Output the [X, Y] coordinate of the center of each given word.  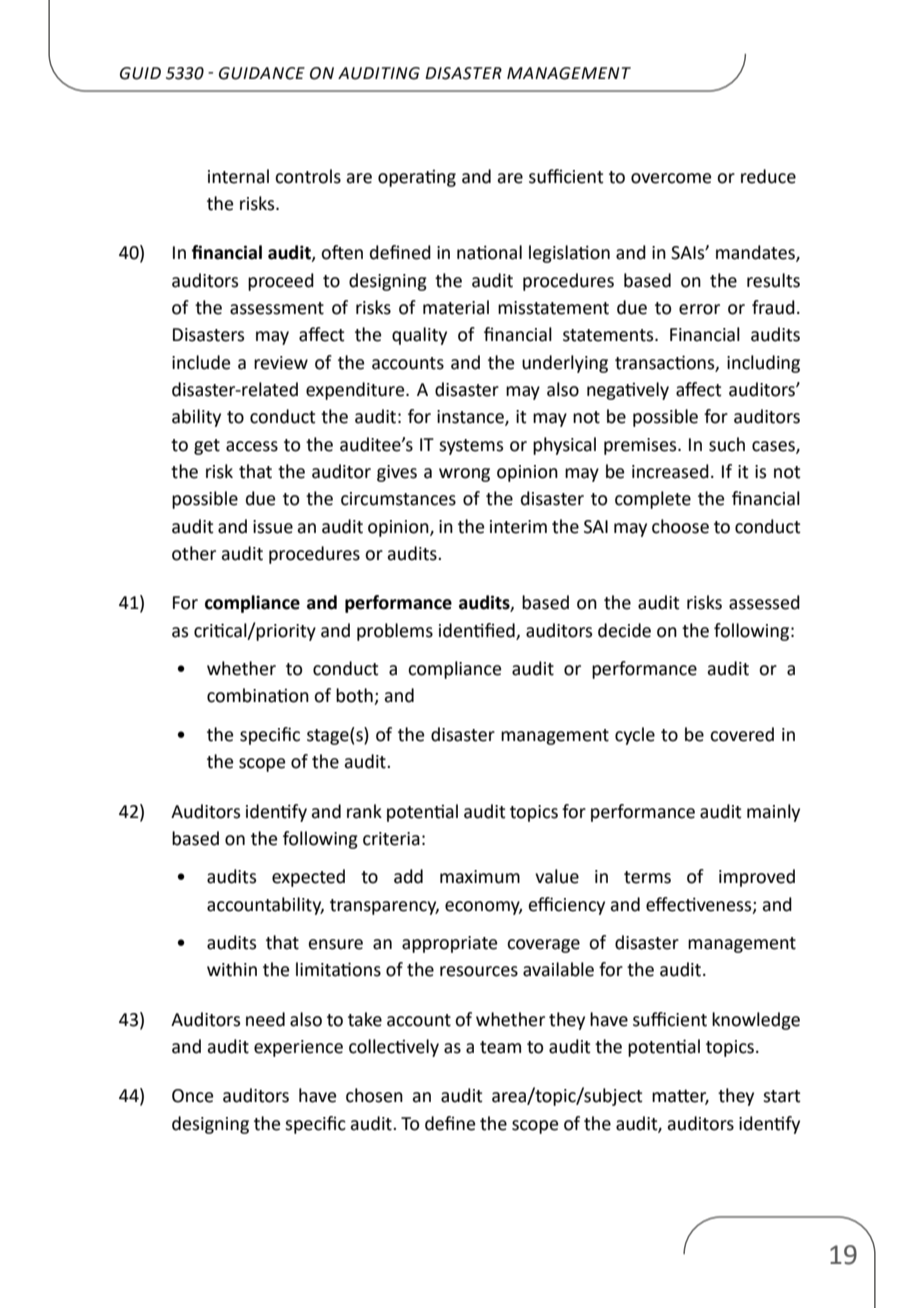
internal [238, 176]
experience [298, 1048]
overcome [671, 178]
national [489, 252]
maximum [480, 877]
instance [471, 418]
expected [308, 878]
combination [258, 695]
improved [757, 878]
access [252, 446]
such [727, 444]
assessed [764, 602]
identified [477, 630]
